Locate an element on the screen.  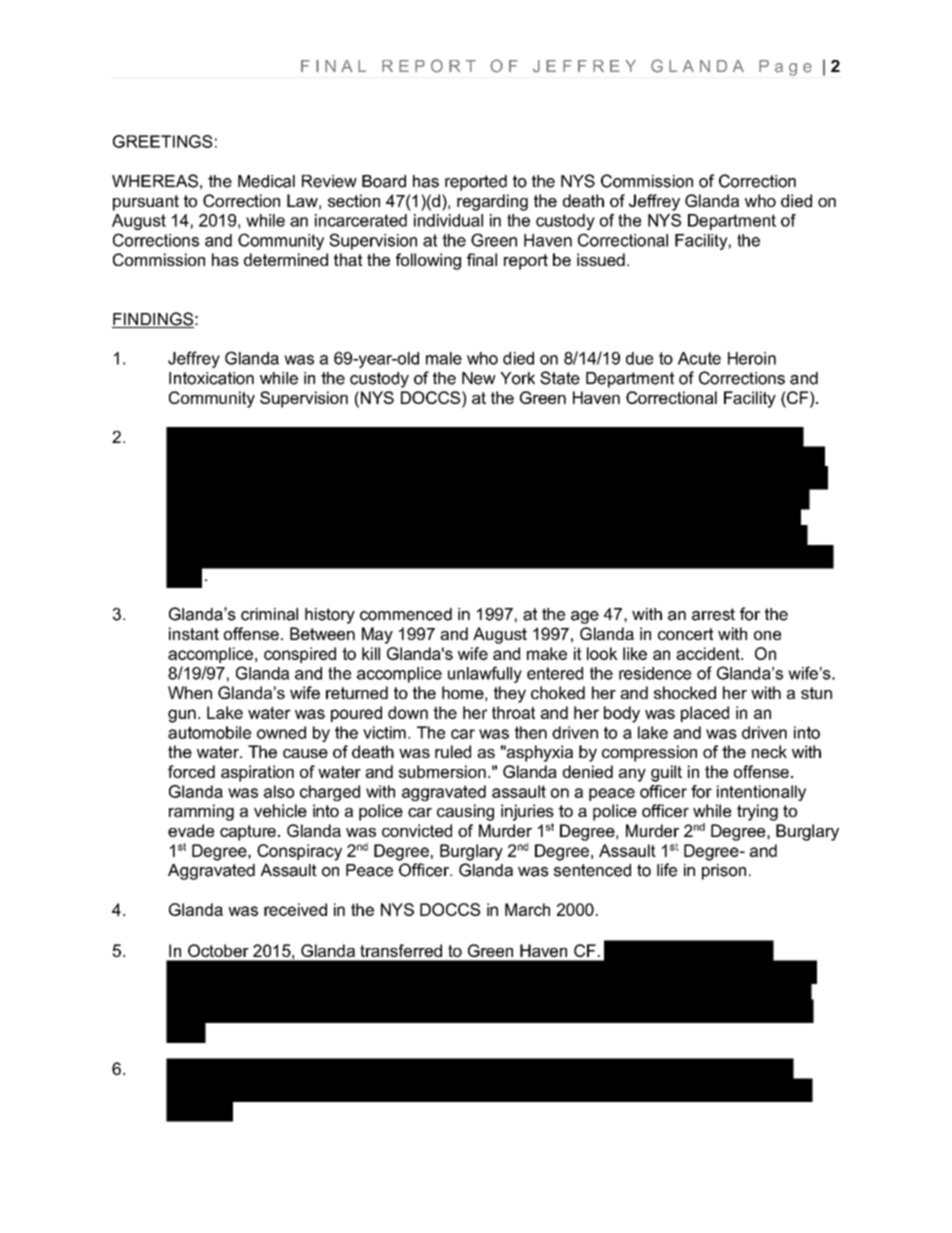
arrest is located at coordinates (713, 614).
